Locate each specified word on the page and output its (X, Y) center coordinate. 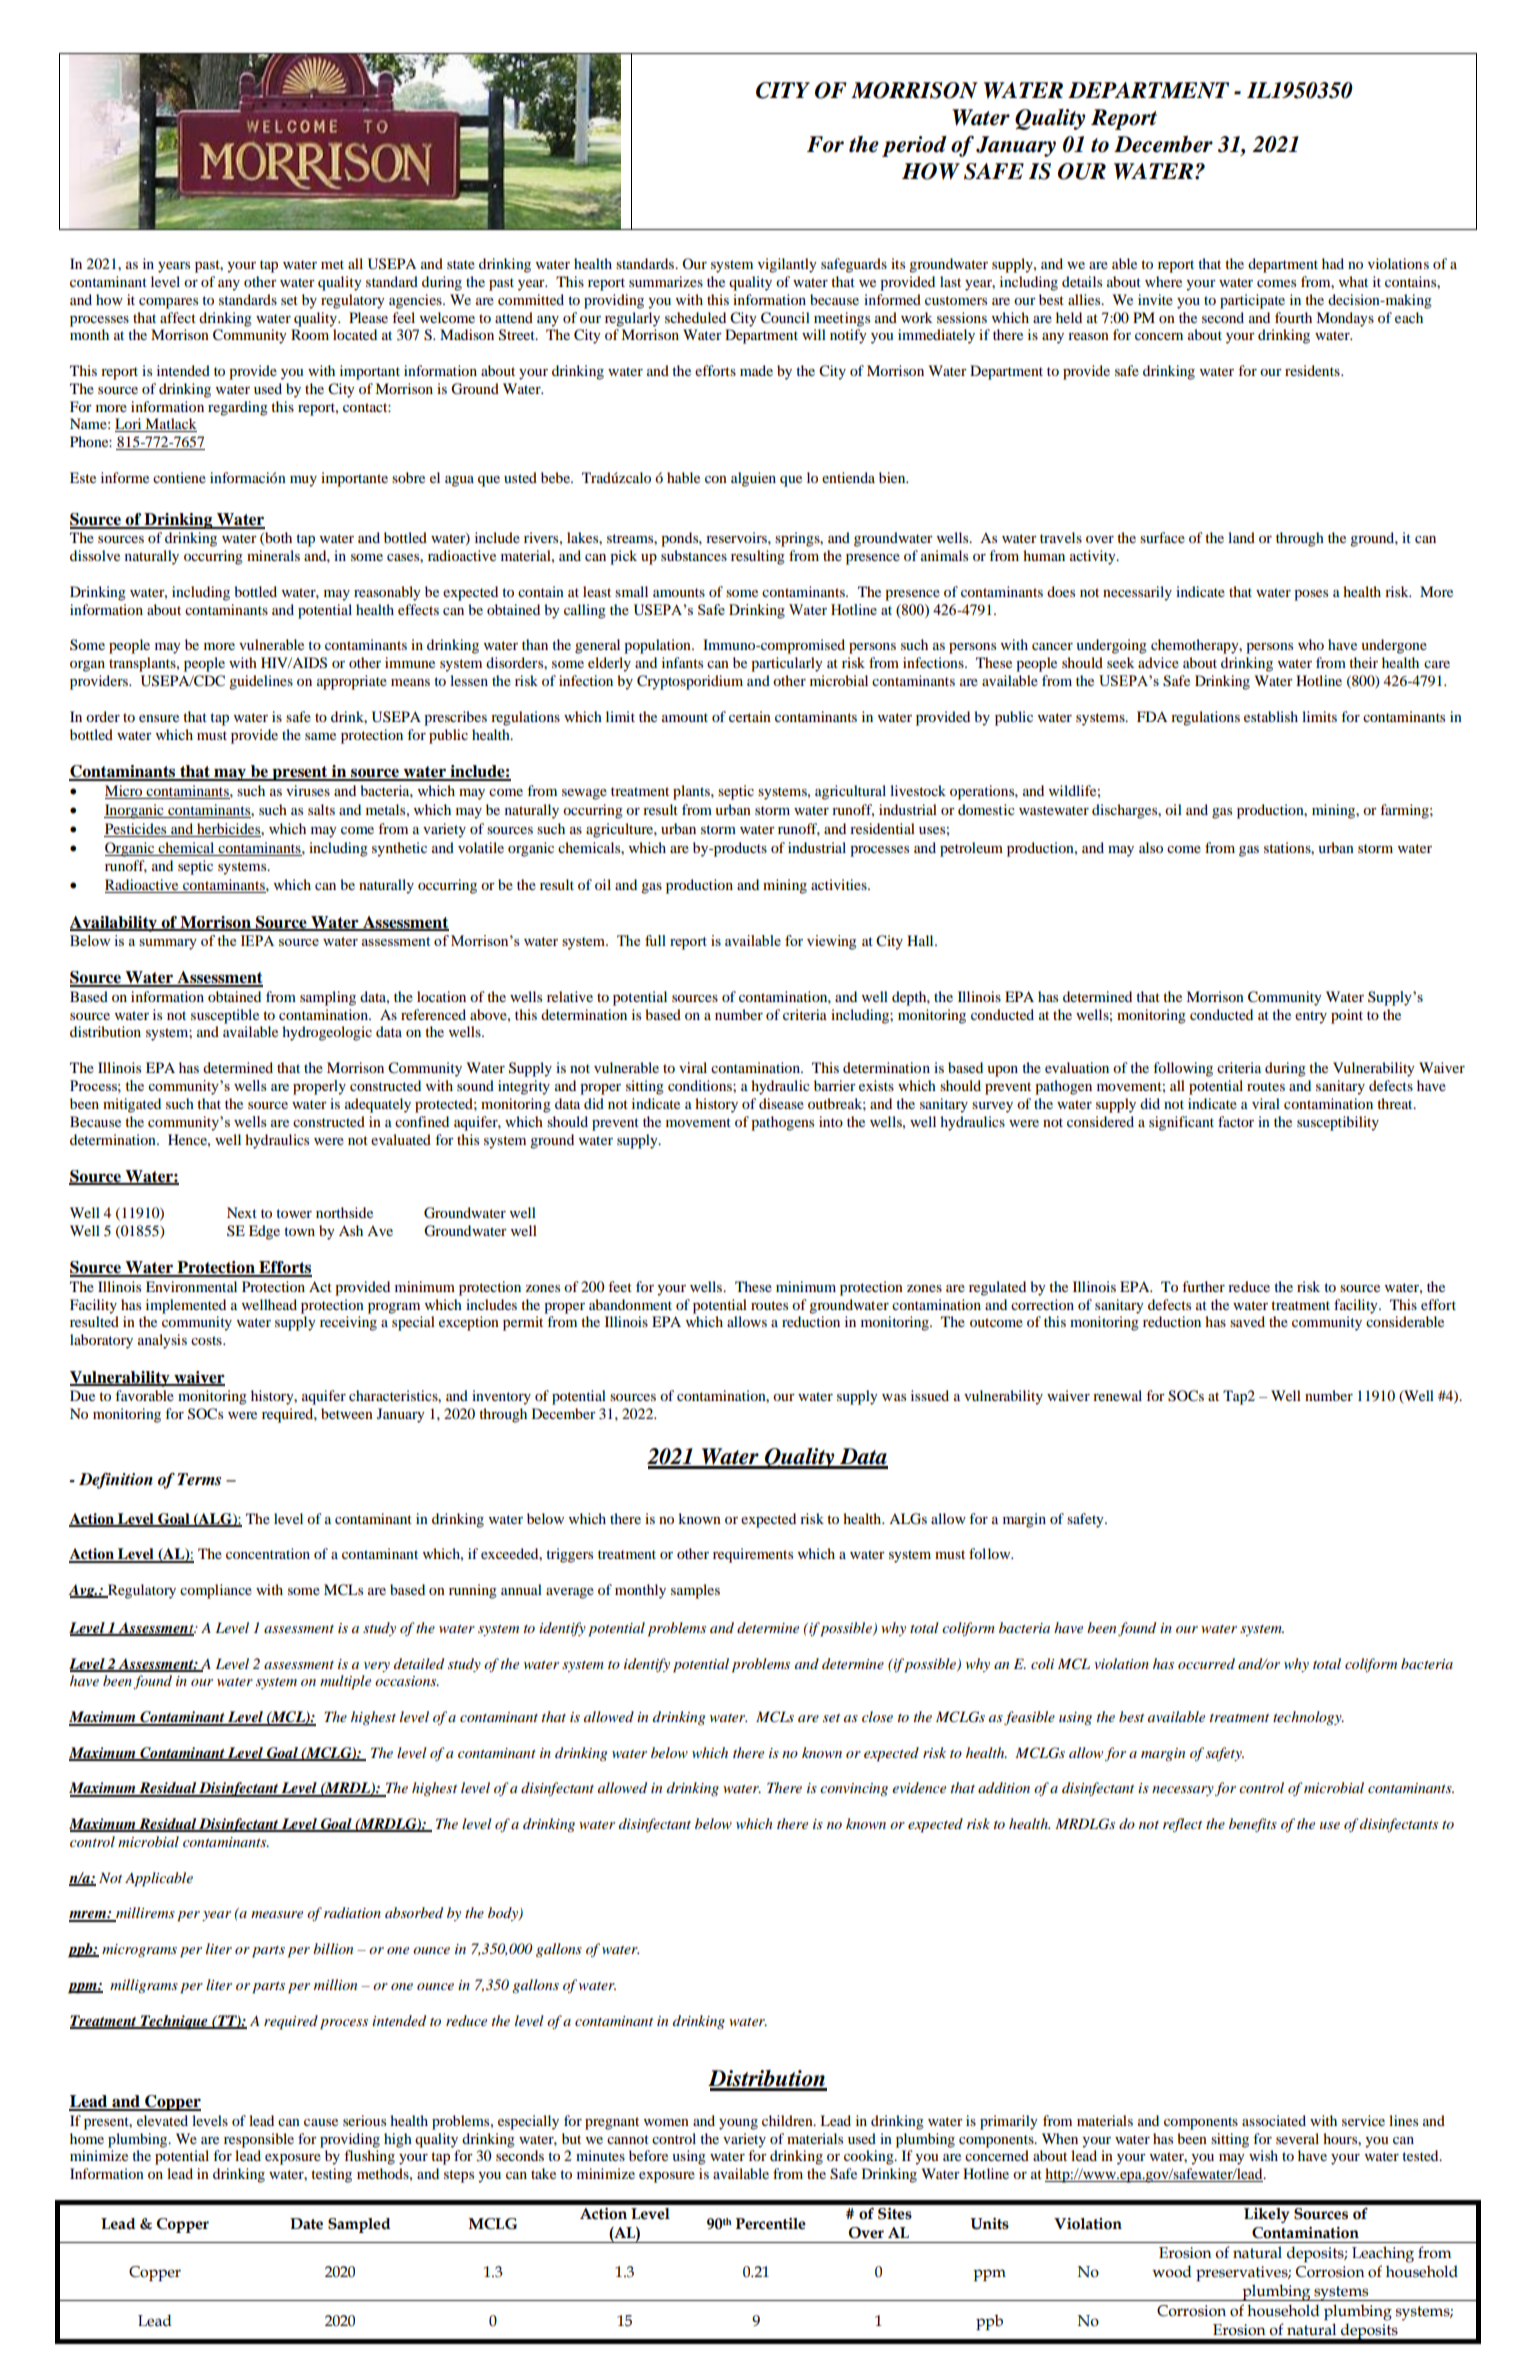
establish (1271, 716)
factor (1236, 1121)
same (320, 736)
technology (1308, 1718)
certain (750, 716)
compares (168, 303)
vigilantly (787, 265)
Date (306, 2224)
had (1333, 263)
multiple (345, 1682)
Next (242, 1212)
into (831, 1121)
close (877, 1716)
